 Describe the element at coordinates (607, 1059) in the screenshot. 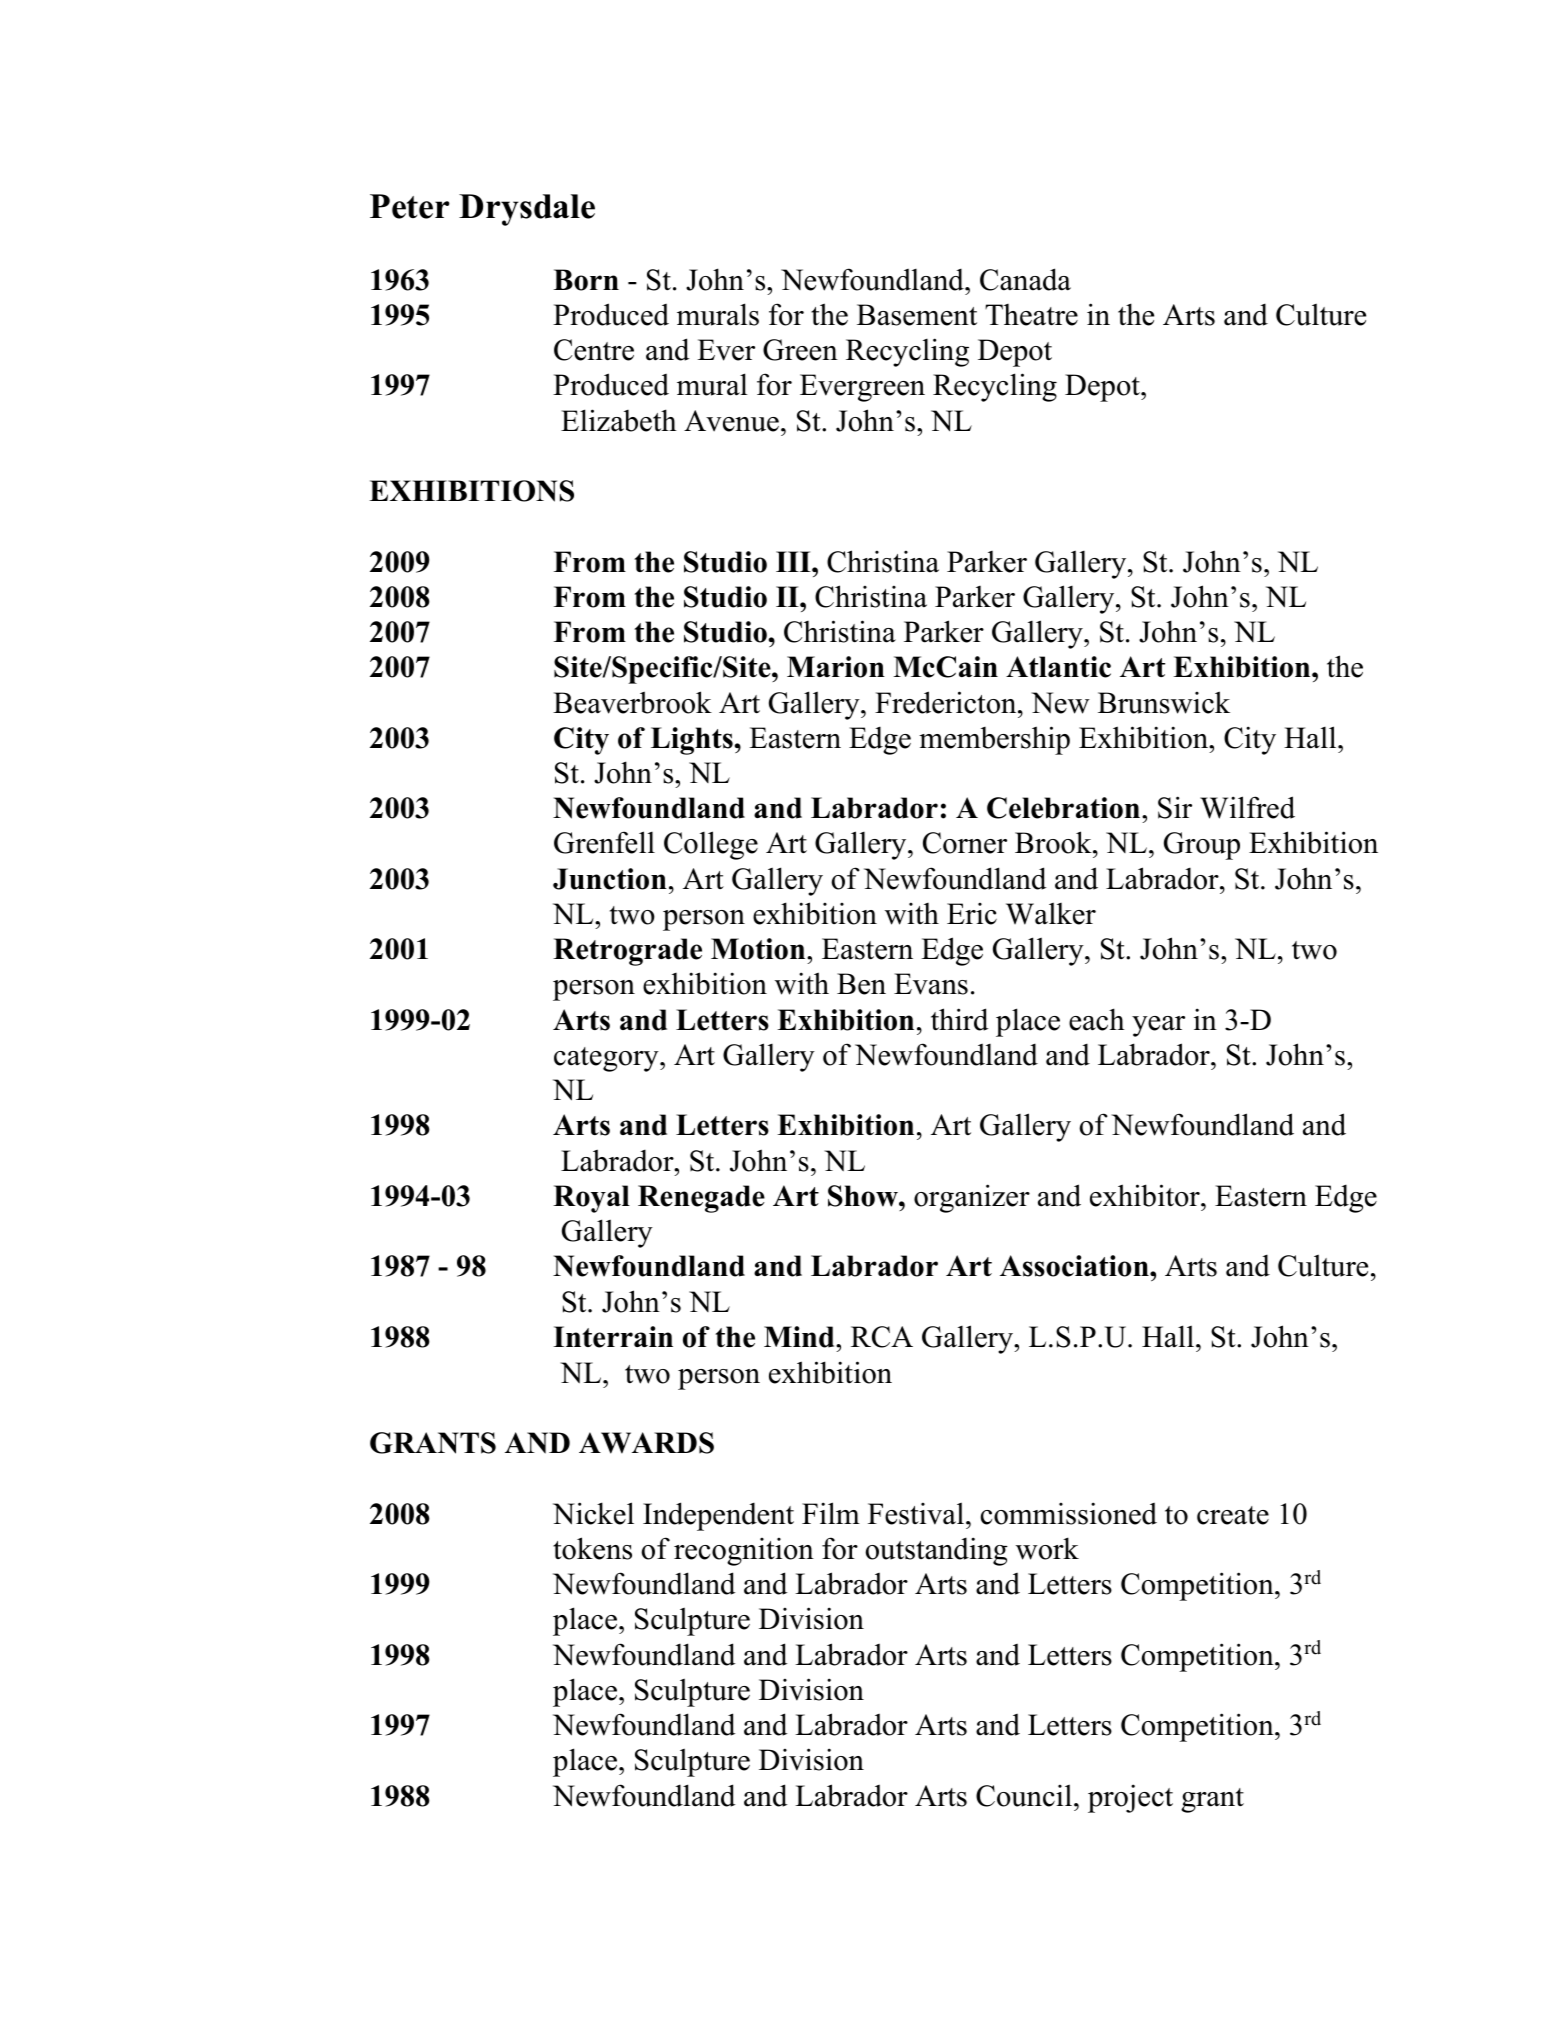

I see `category` at that location.
